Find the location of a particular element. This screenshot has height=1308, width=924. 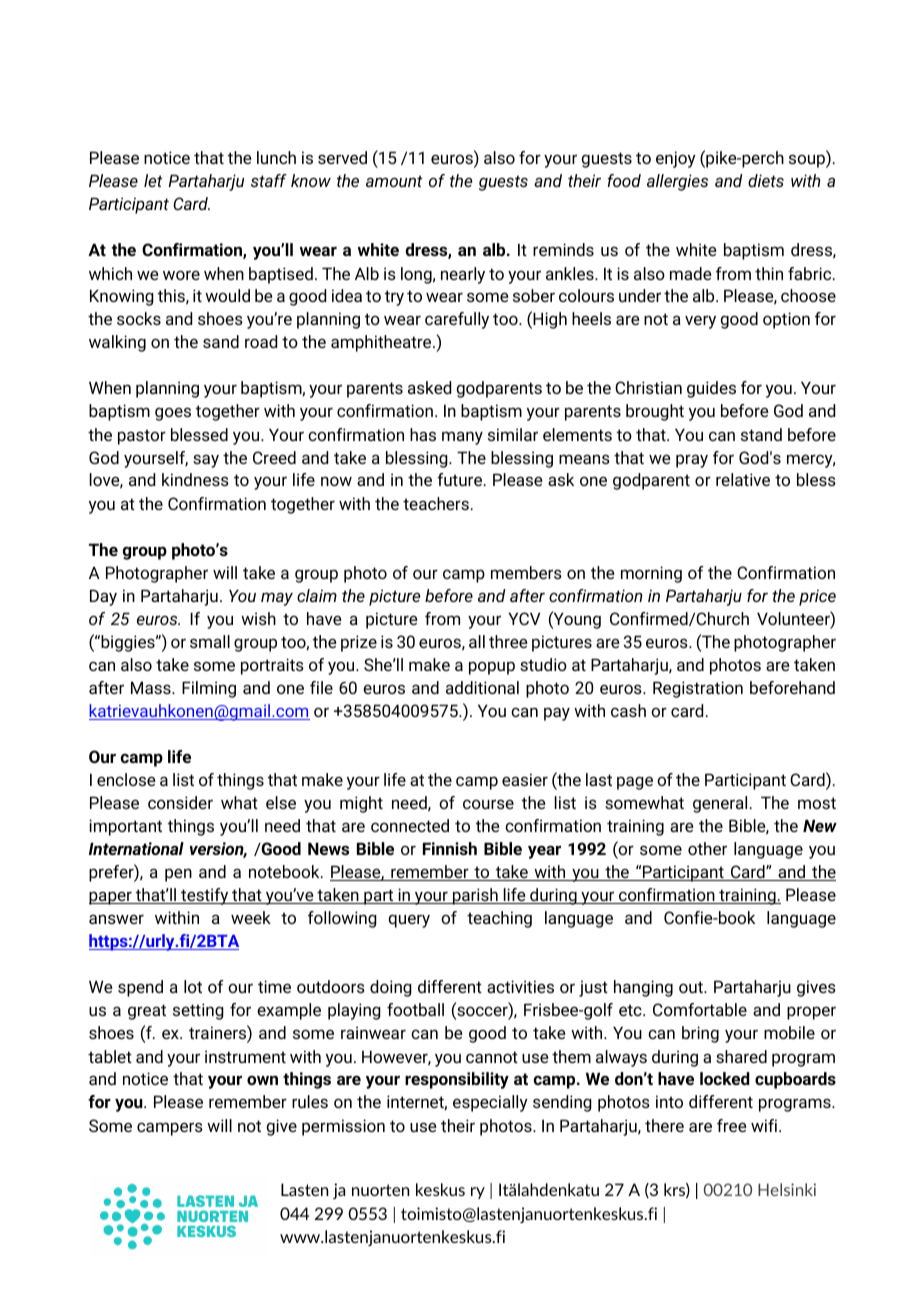

free is located at coordinates (731, 1125).
